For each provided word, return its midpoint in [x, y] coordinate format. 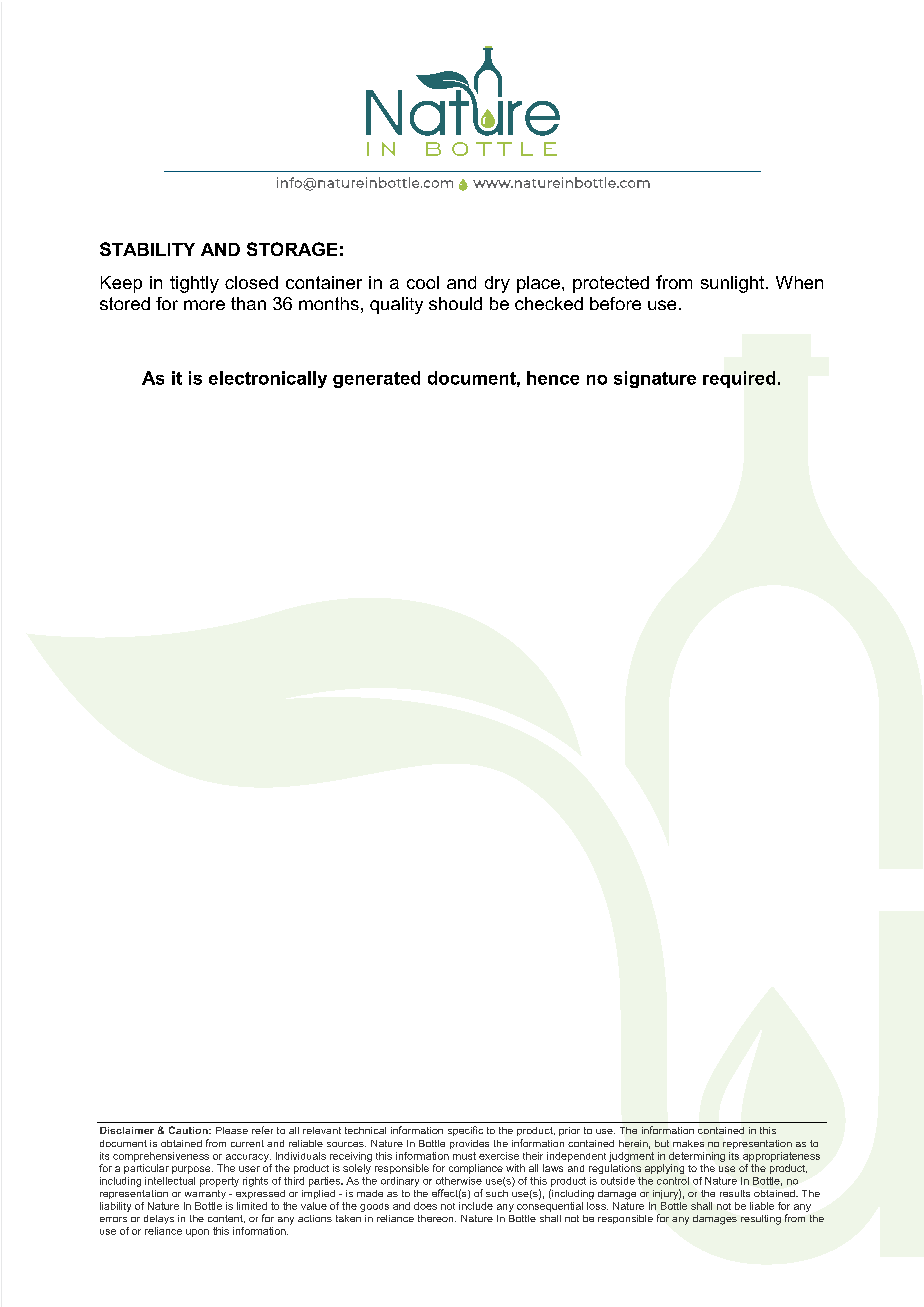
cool [423, 282]
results [735, 1193]
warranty [205, 1194]
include [476, 1206]
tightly [194, 284]
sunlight [734, 284]
